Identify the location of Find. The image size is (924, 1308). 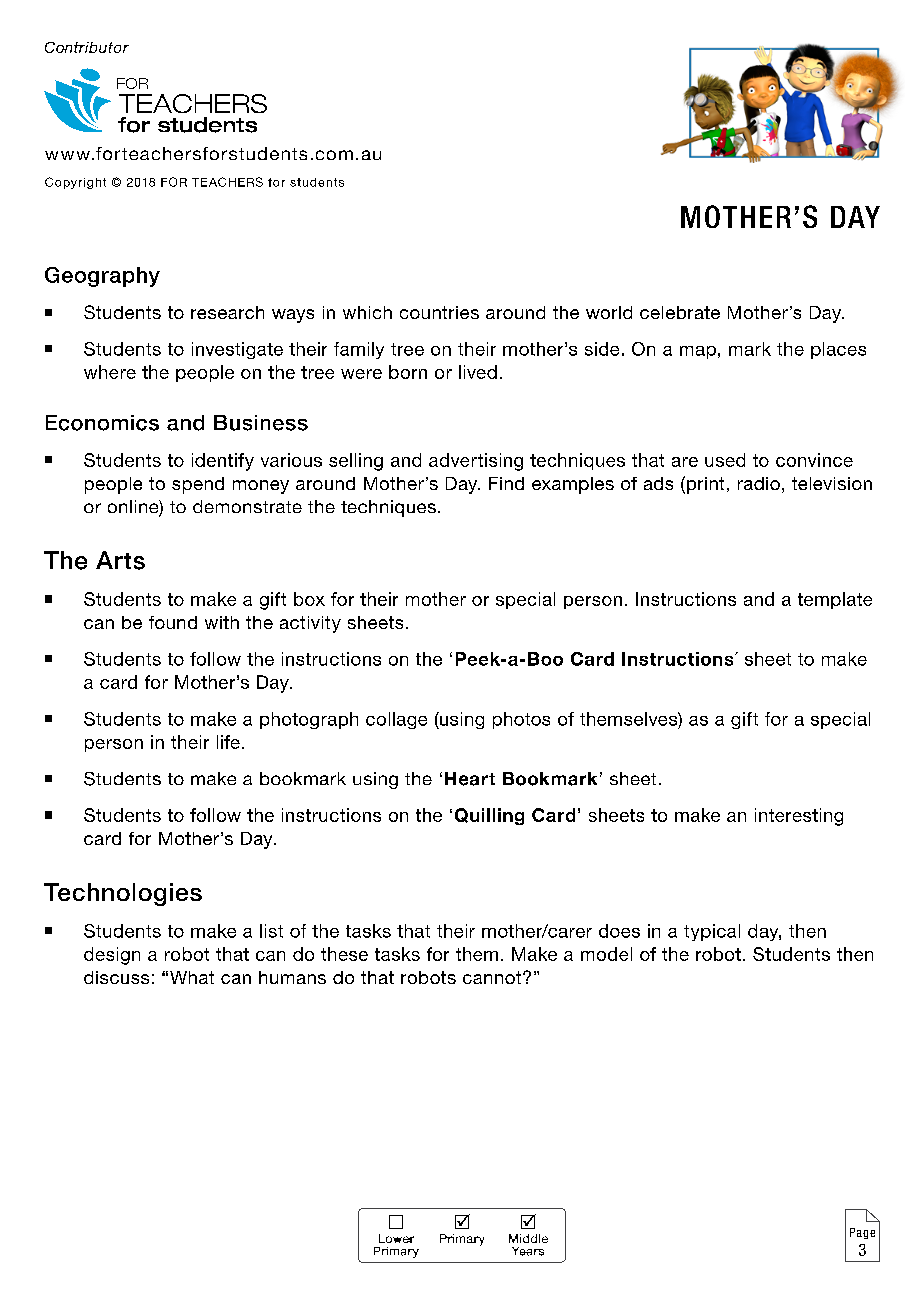
(506, 483).
